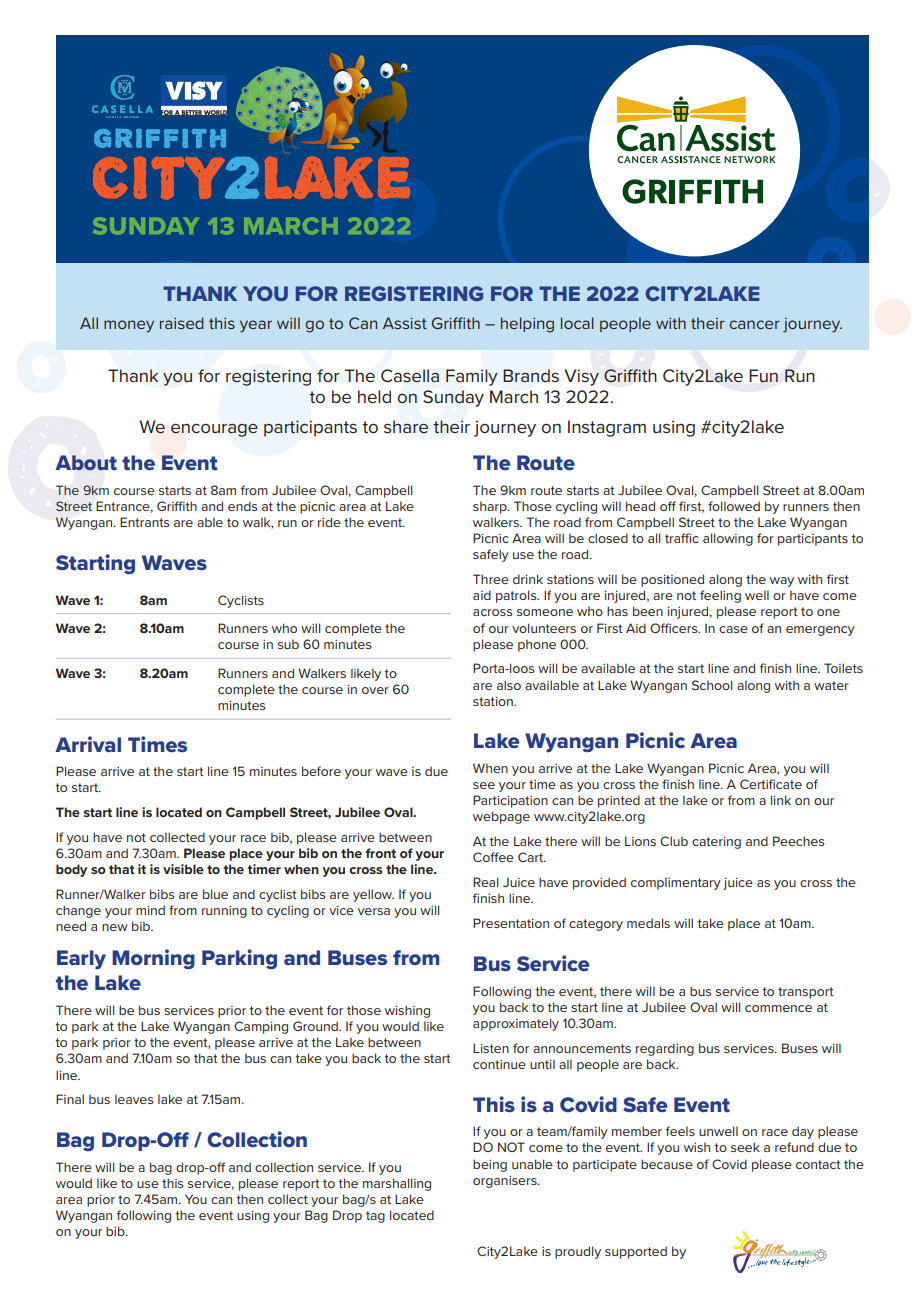 This page has width=924, height=1308. I want to click on Entrants, so click(145, 522).
